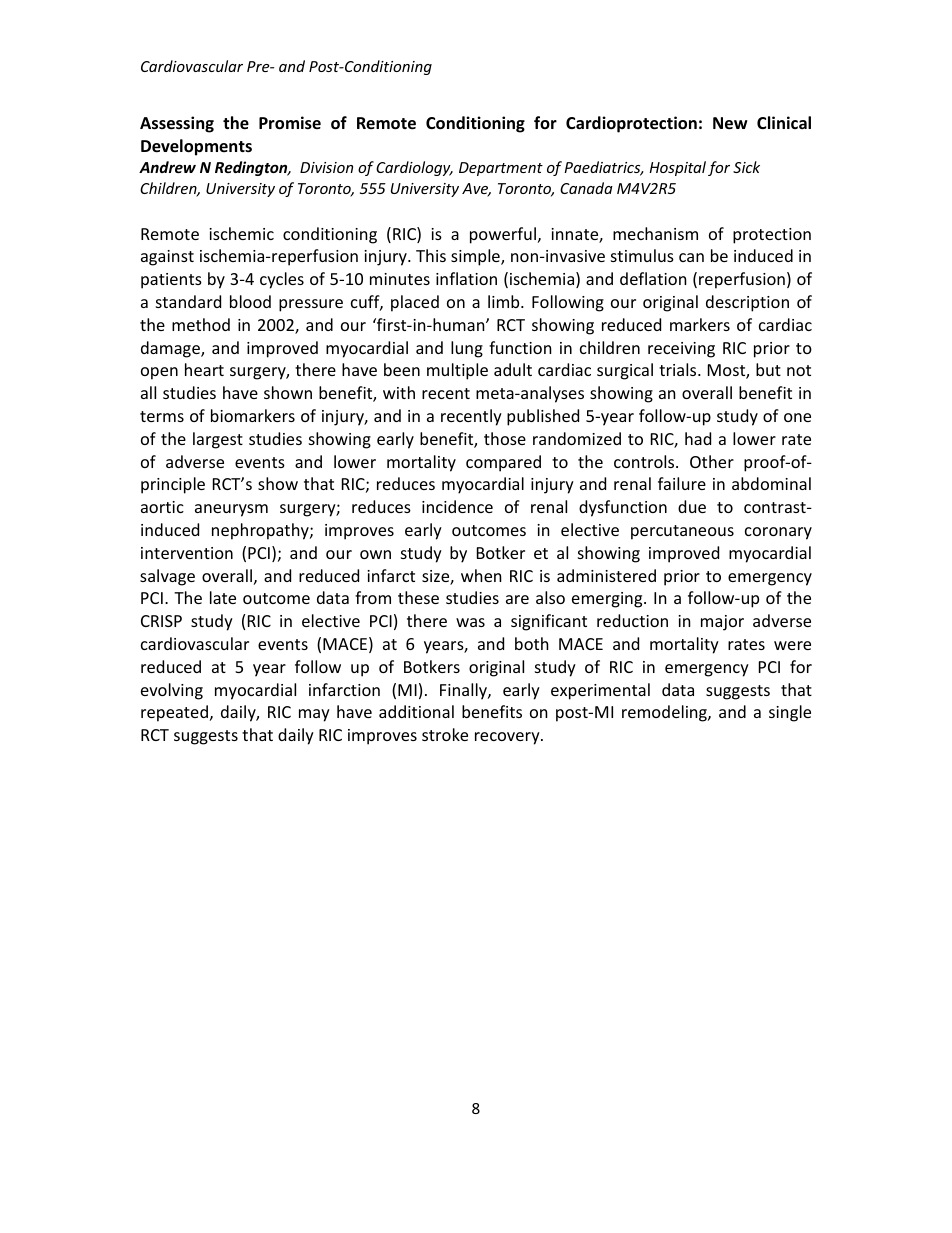  Describe the element at coordinates (665, 713) in the screenshot. I see `remodeling` at that location.
